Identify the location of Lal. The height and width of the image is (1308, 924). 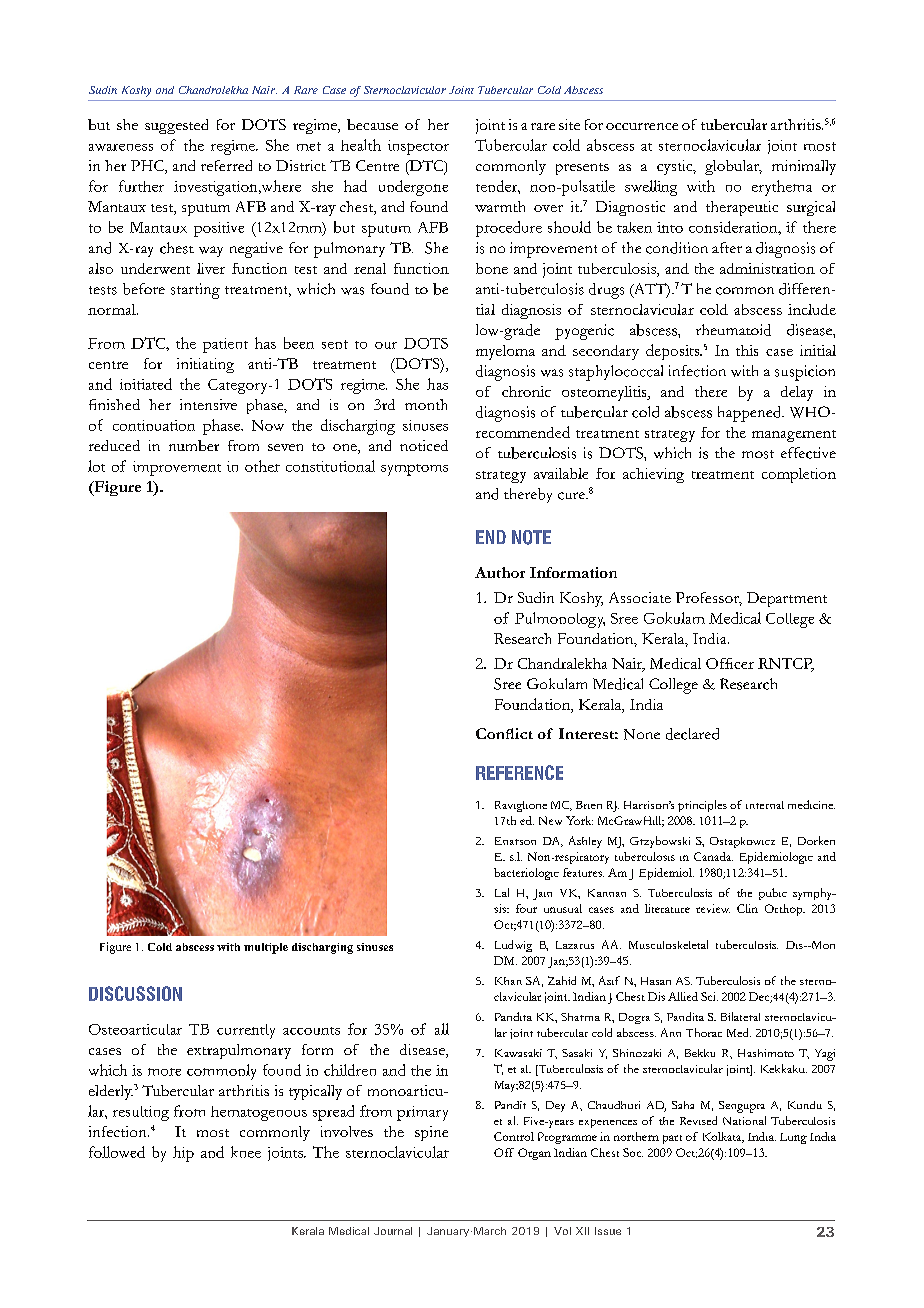
(502, 892).
